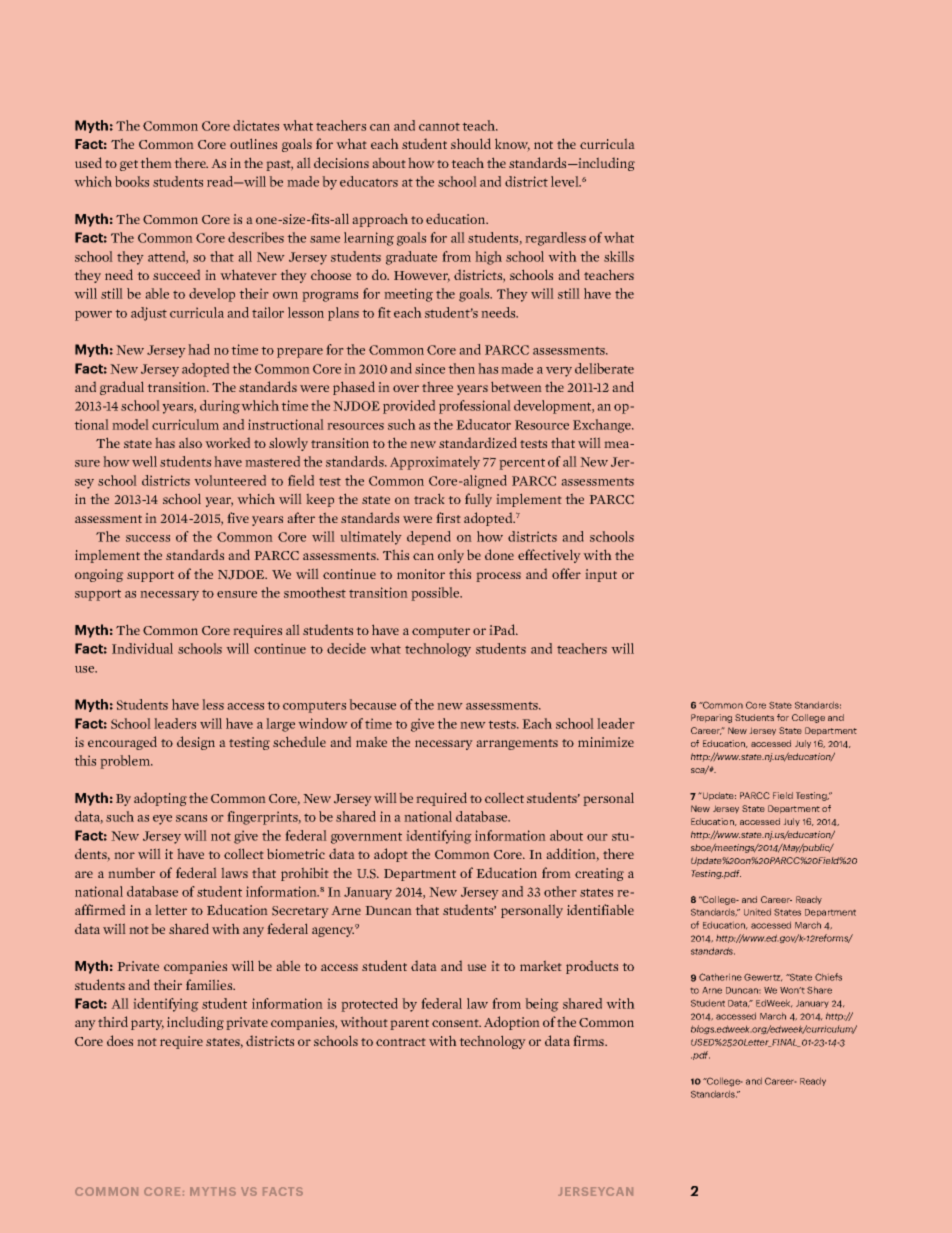 Image resolution: width=952 pixels, height=1233 pixels. What do you see at coordinates (720, 977) in the screenshot?
I see `Catherine` at bounding box center [720, 977].
